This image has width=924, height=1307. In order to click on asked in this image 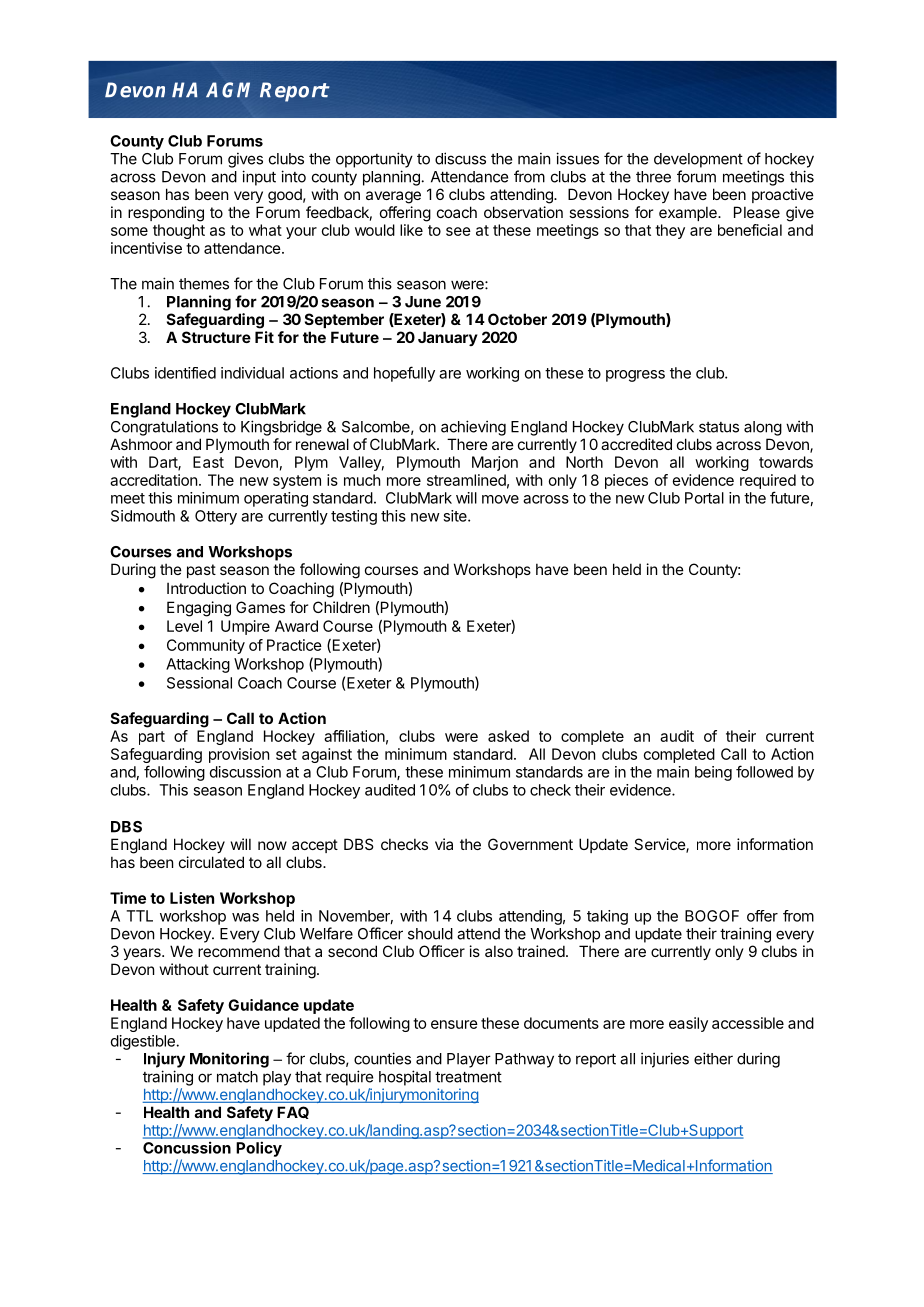, I will do `click(508, 736)`.
